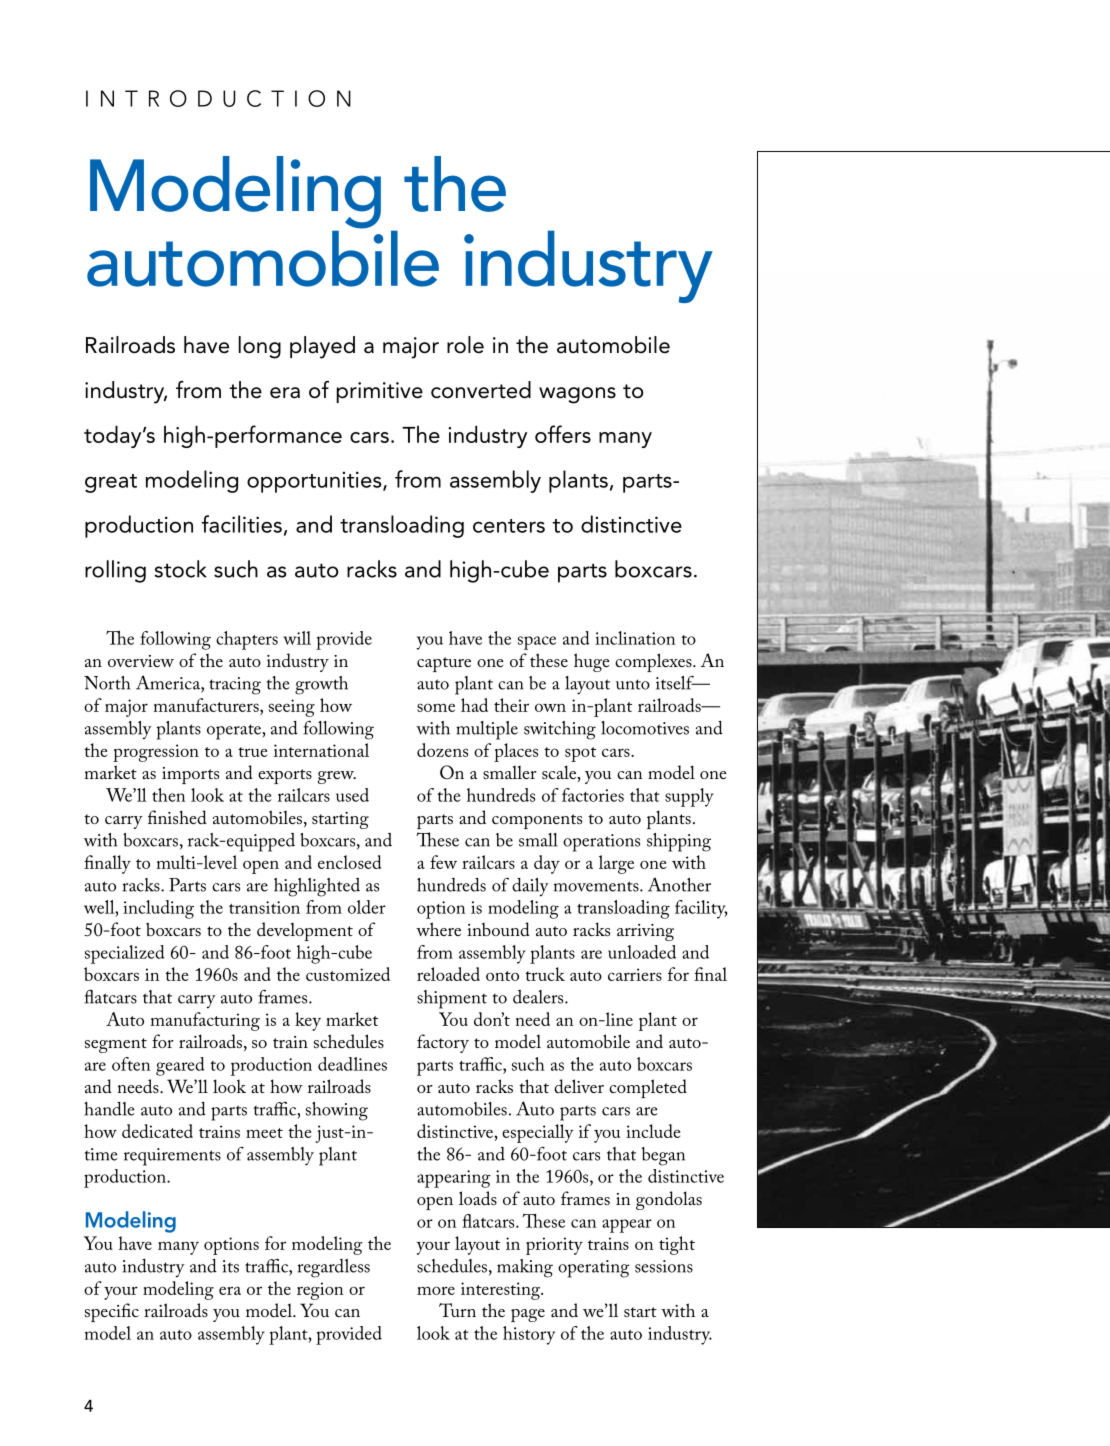 The image size is (1110, 1446). I want to click on few, so click(443, 862).
